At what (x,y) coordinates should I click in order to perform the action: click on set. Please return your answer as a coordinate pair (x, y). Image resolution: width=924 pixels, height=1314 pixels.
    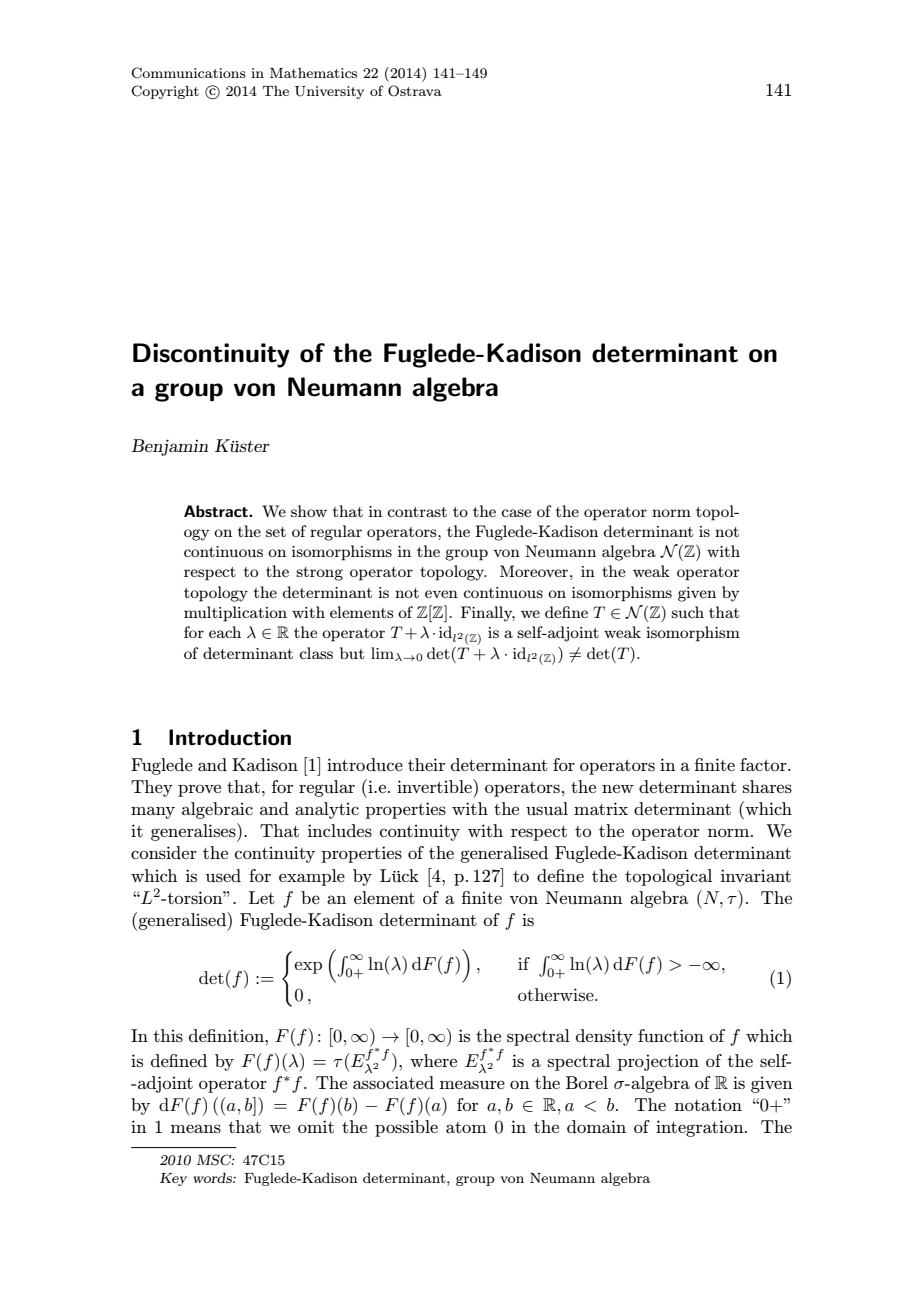
    Looking at the image, I should click on (276, 532).
